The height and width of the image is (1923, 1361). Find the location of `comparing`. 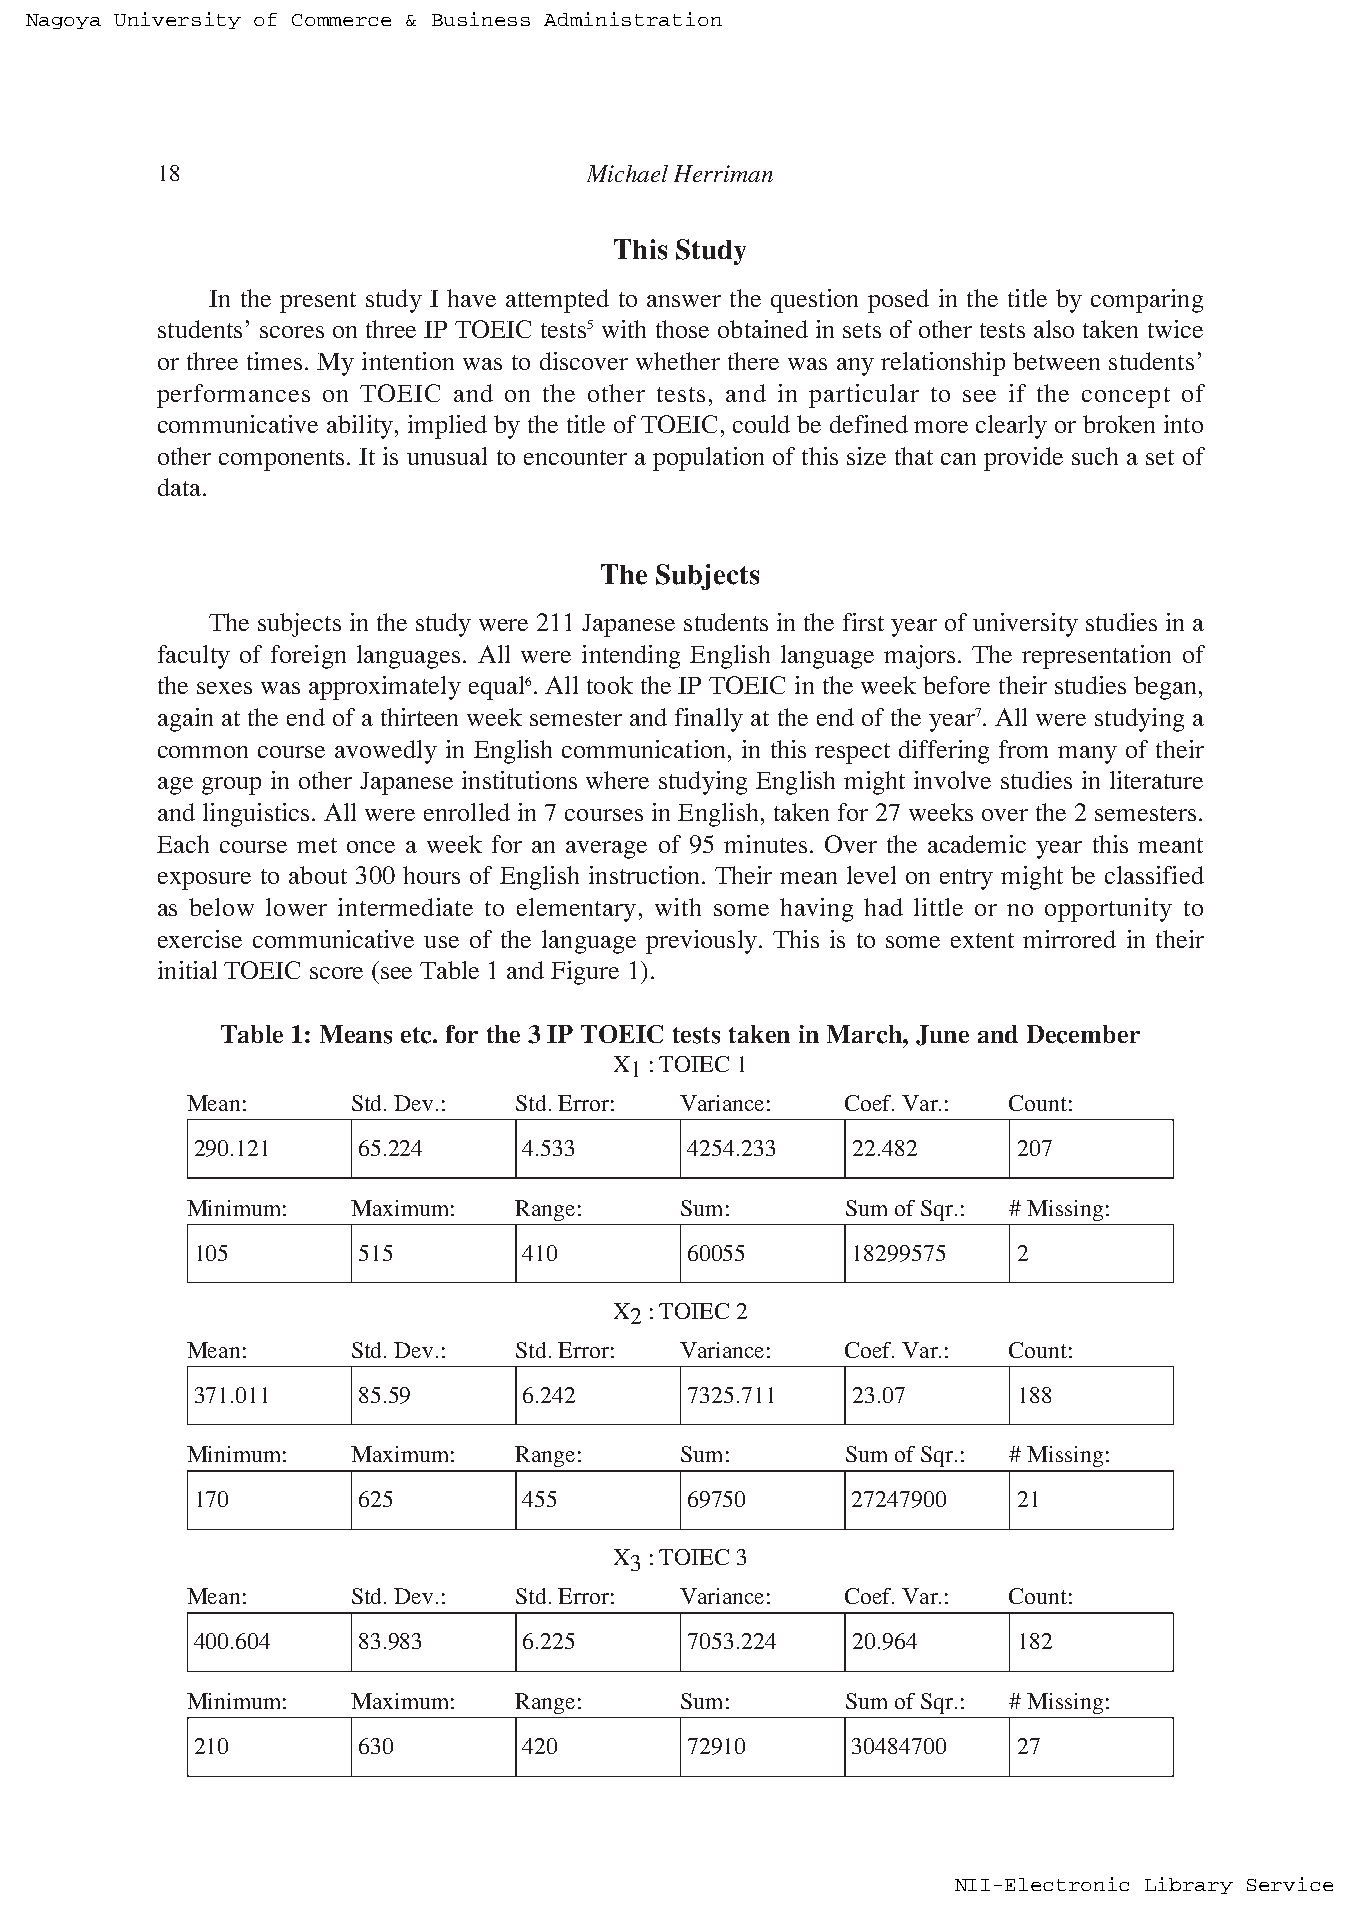

comparing is located at coordinates (1147, 301).
